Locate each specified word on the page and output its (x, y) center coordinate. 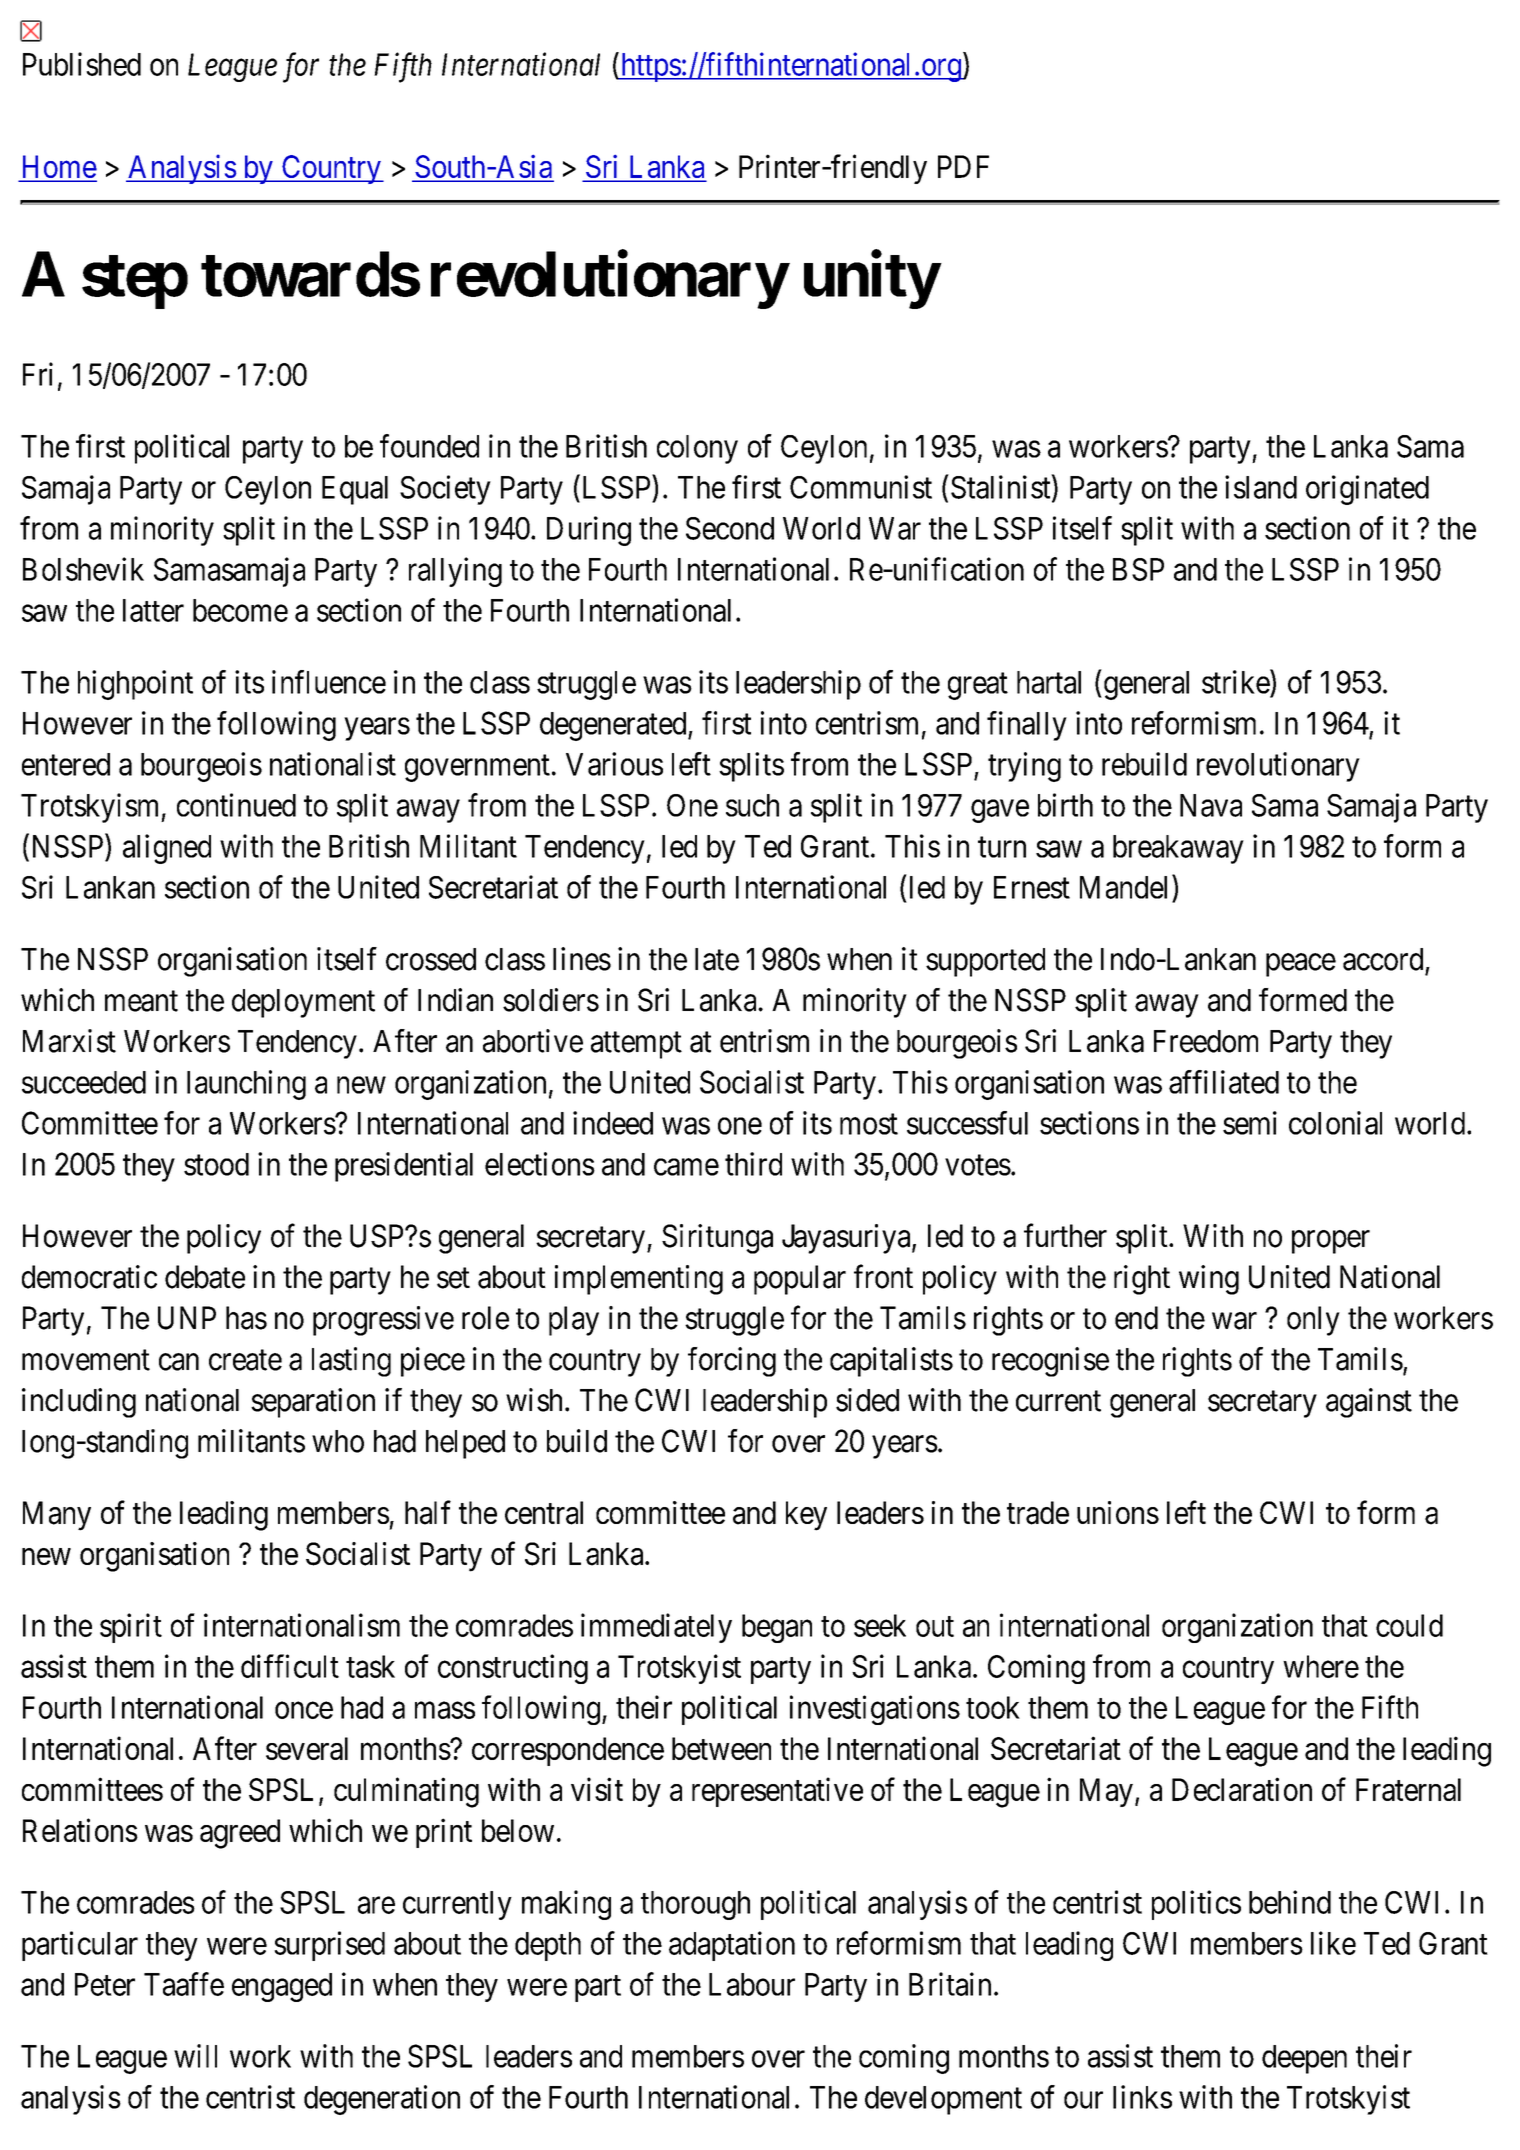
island (1261, 487)
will (195, 2056)
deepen (1304, 2059)
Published (82, 64)
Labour (752, 1984)
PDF (963, 166)
